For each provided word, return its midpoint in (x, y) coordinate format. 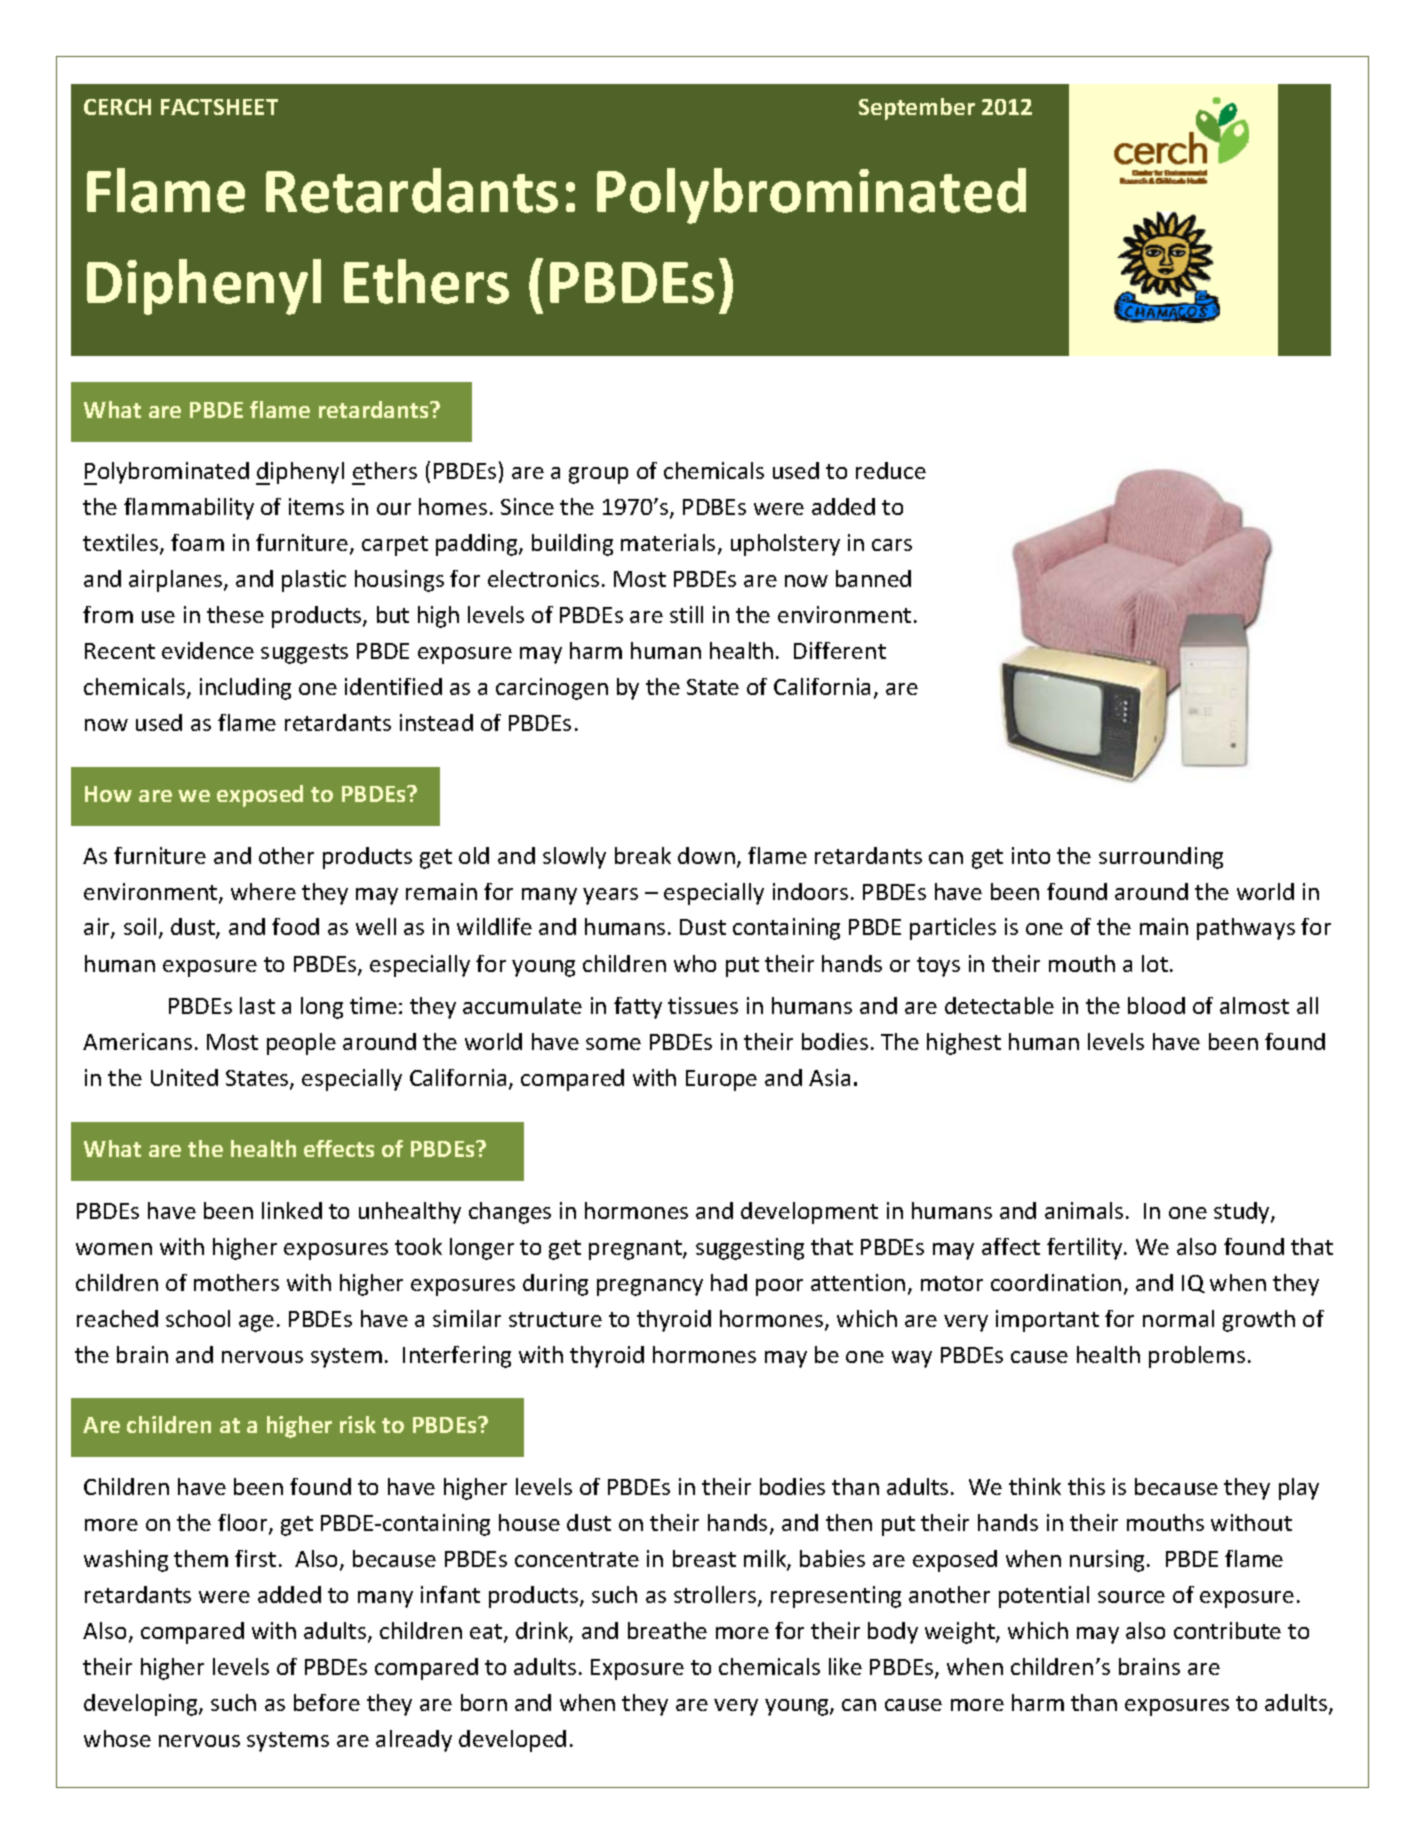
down (706, 855)
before (327, 1702)
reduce (891, 470)
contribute (1227, 1630)
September (917, 109)
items (316, 506)
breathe (667, 1630)
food (295, 926)
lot (1155, 963)
